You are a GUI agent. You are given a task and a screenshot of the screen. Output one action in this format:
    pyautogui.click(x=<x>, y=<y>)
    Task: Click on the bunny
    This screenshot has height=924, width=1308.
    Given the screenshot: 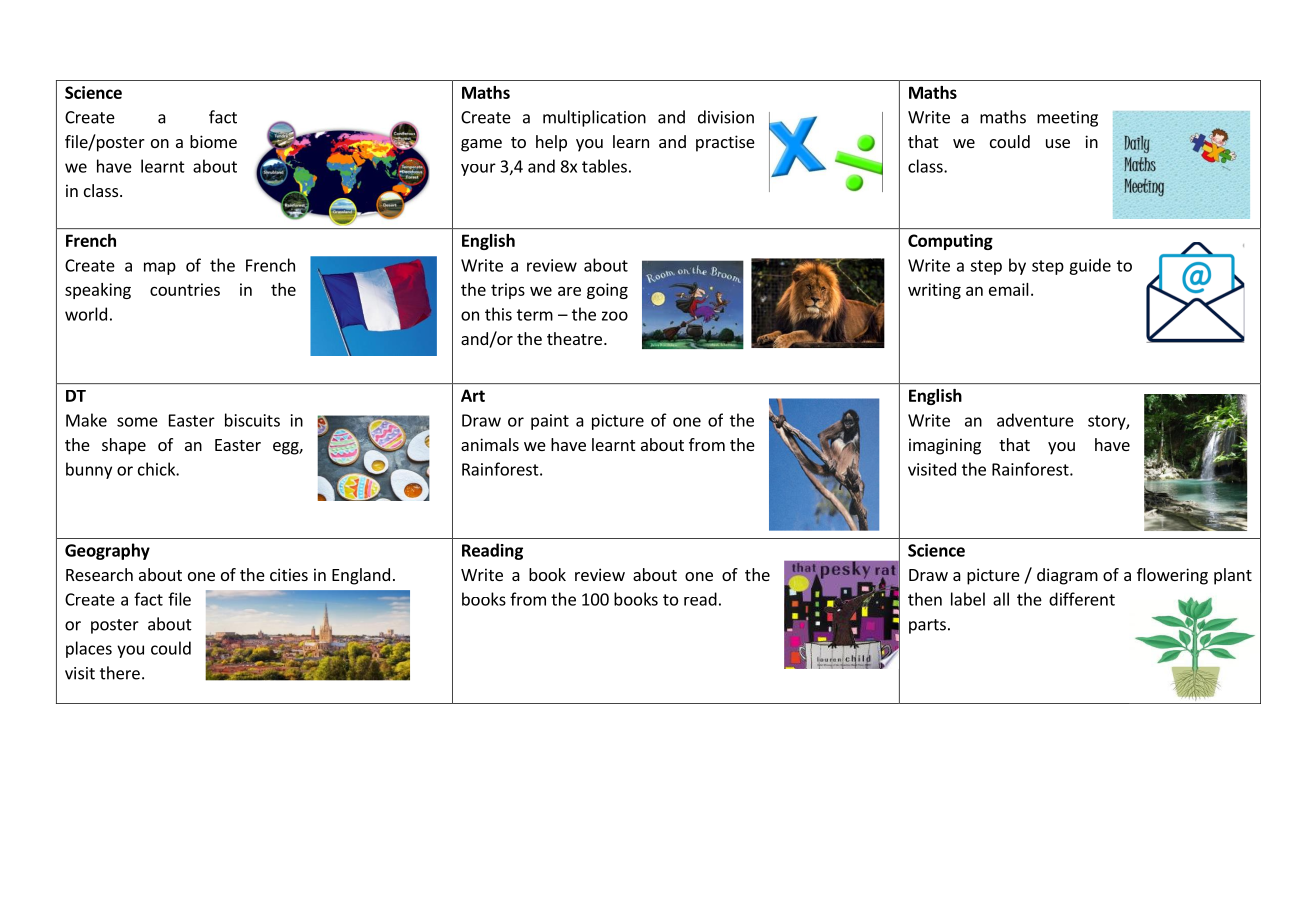 What is the action you would take?
    pyautogui.click(x=89, y=470)
